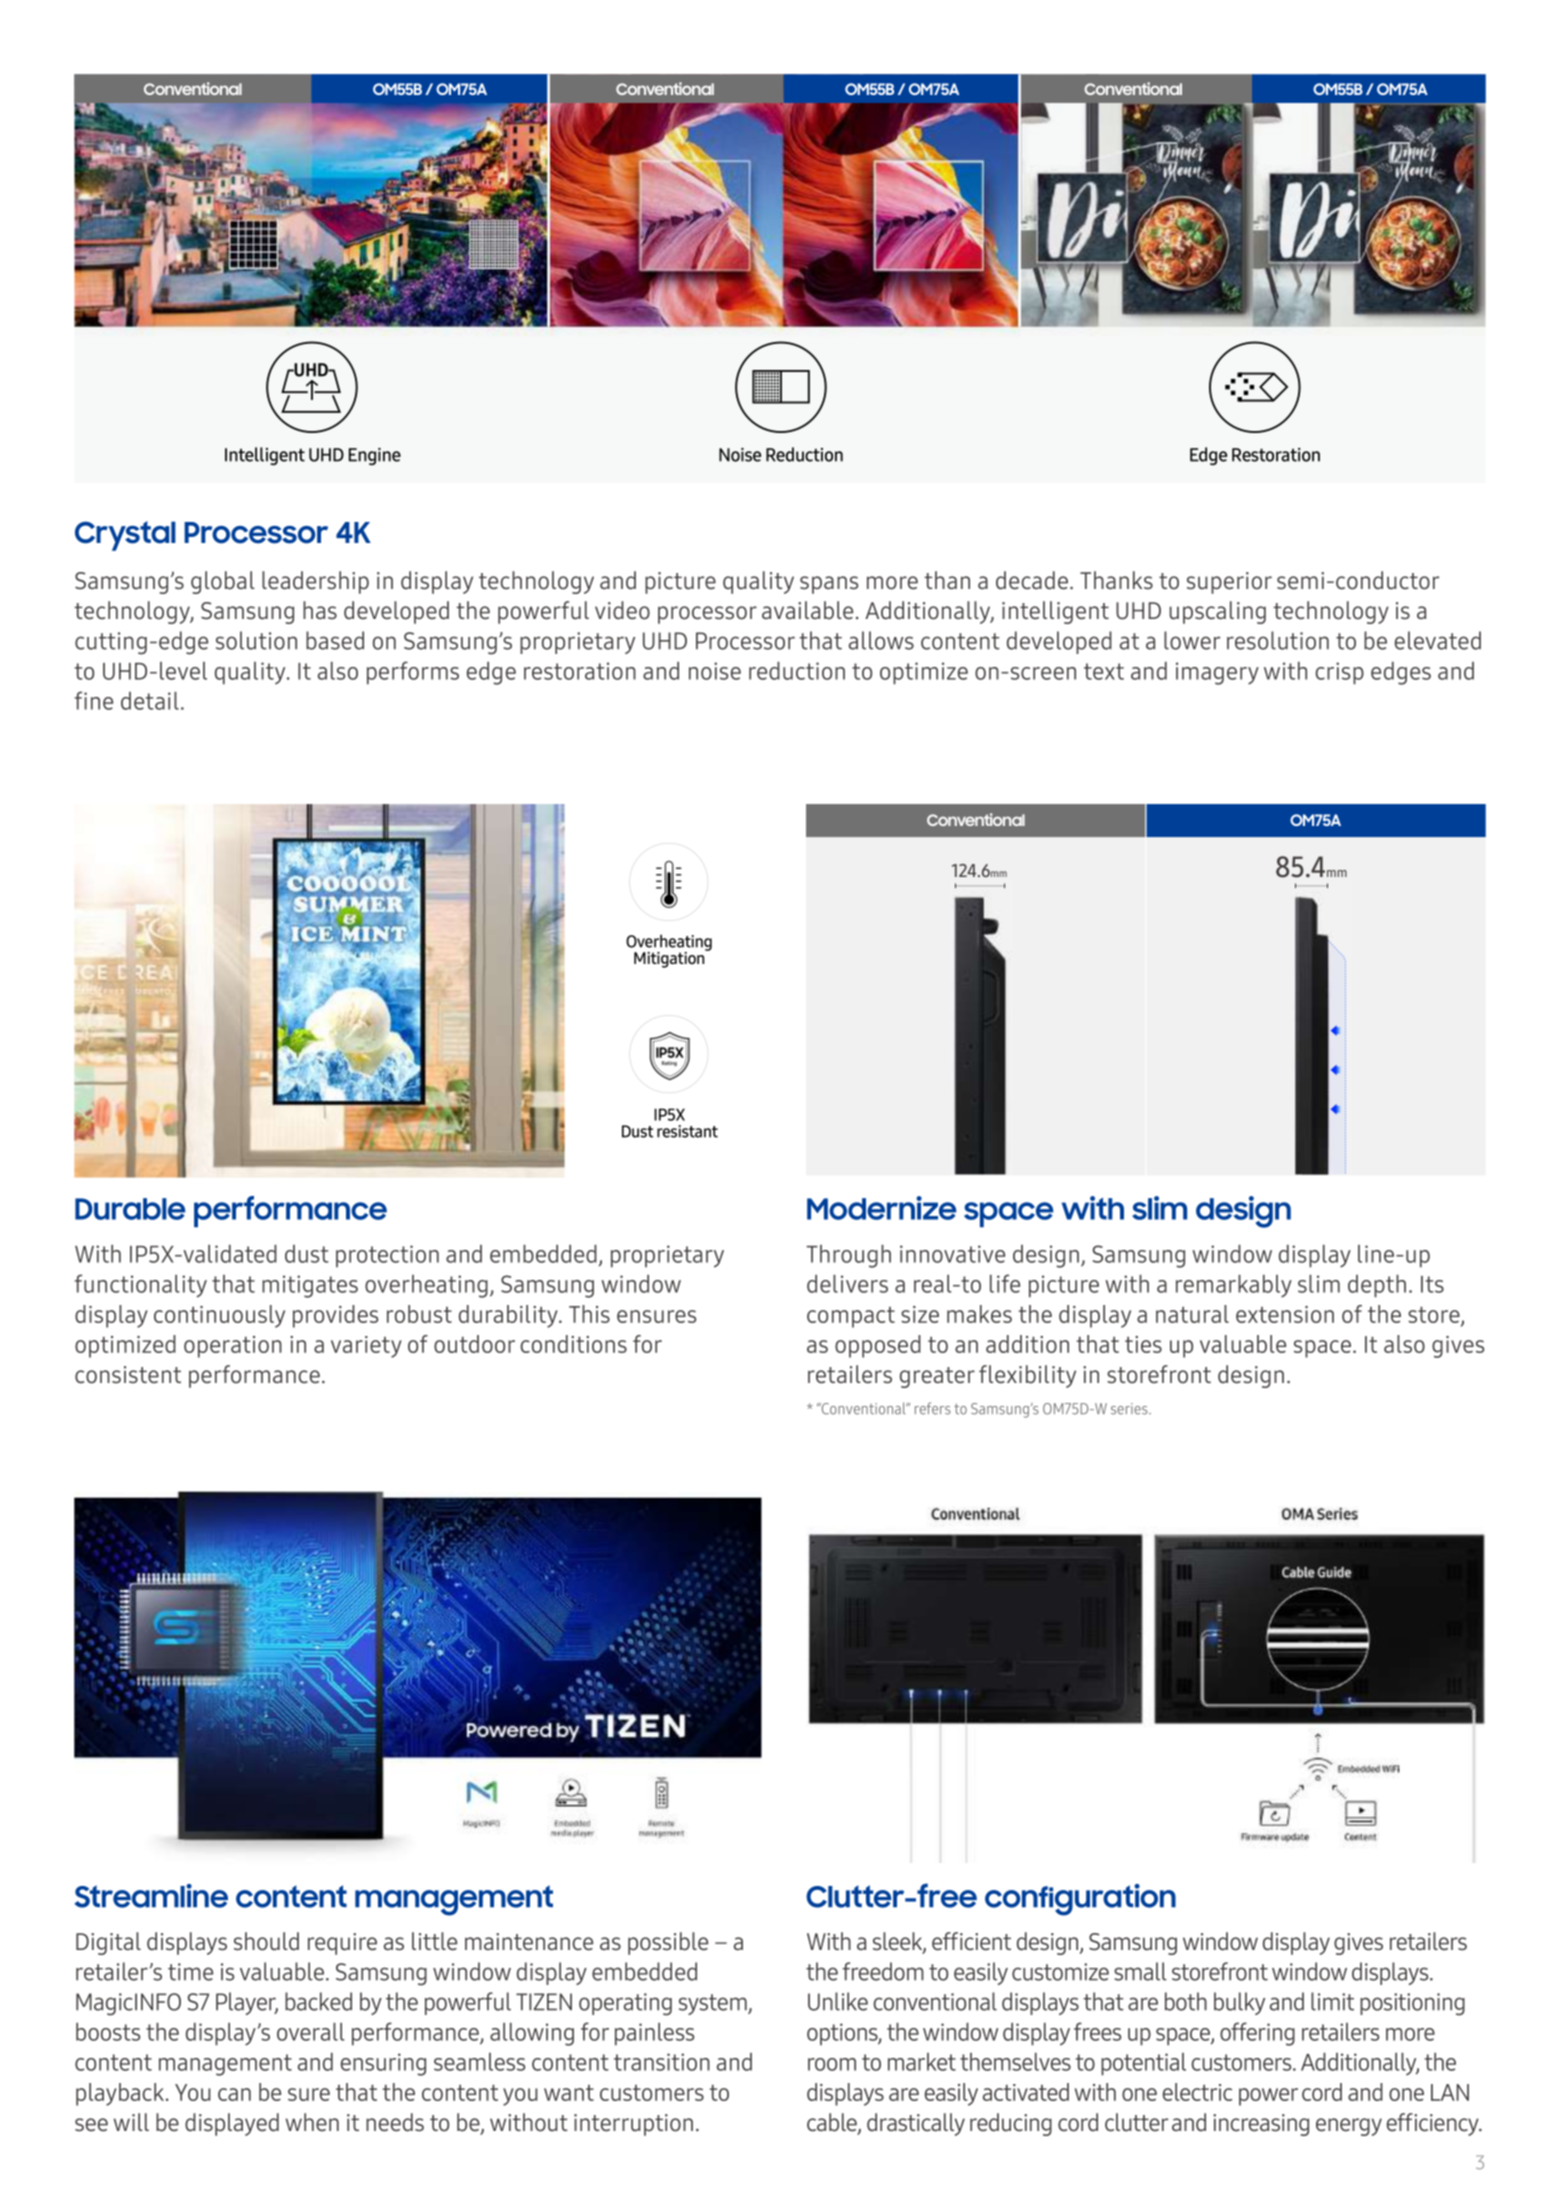  What do you see at coordinates (670, 958) in the page?
I see `Mitigation` at bounding box center [670, 958].
